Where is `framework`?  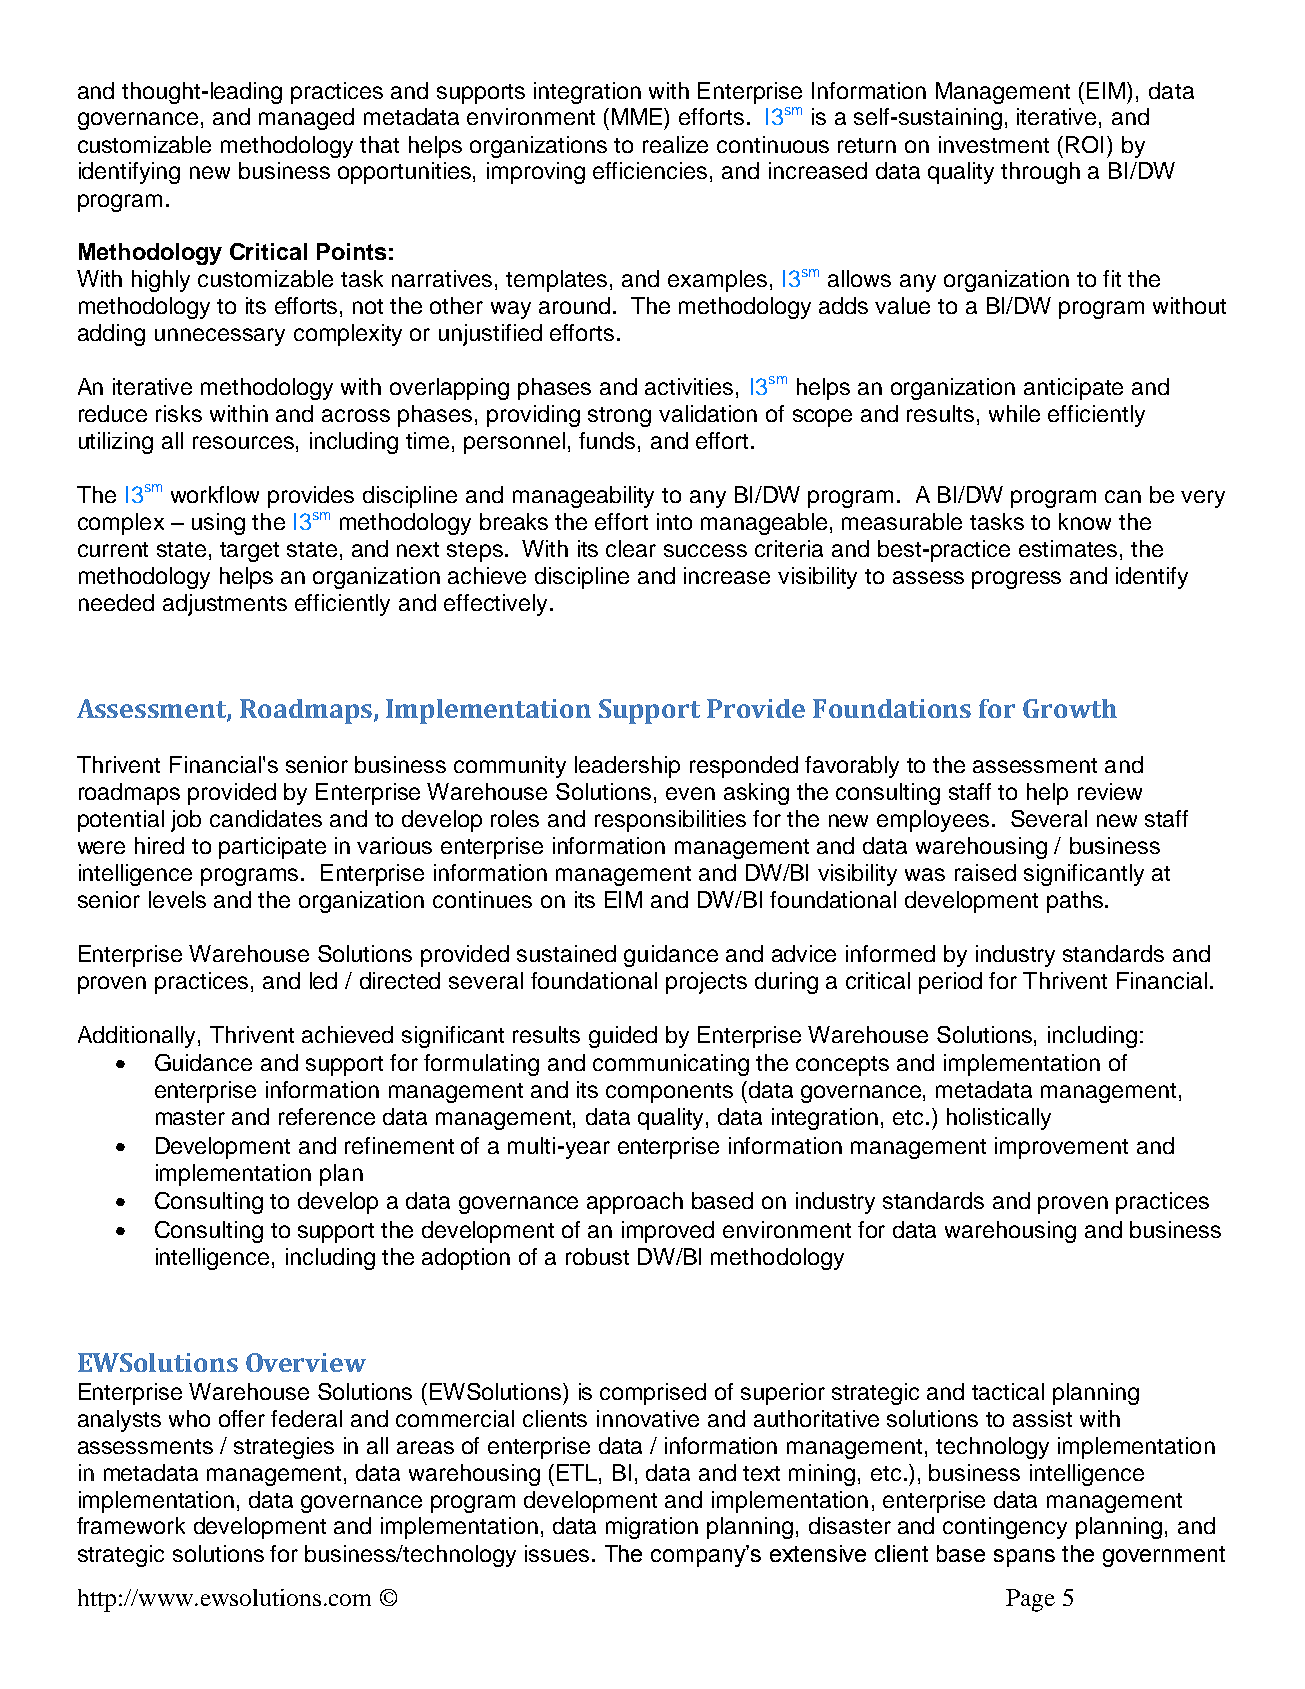 framework is located at coordinates (131, 1525).
